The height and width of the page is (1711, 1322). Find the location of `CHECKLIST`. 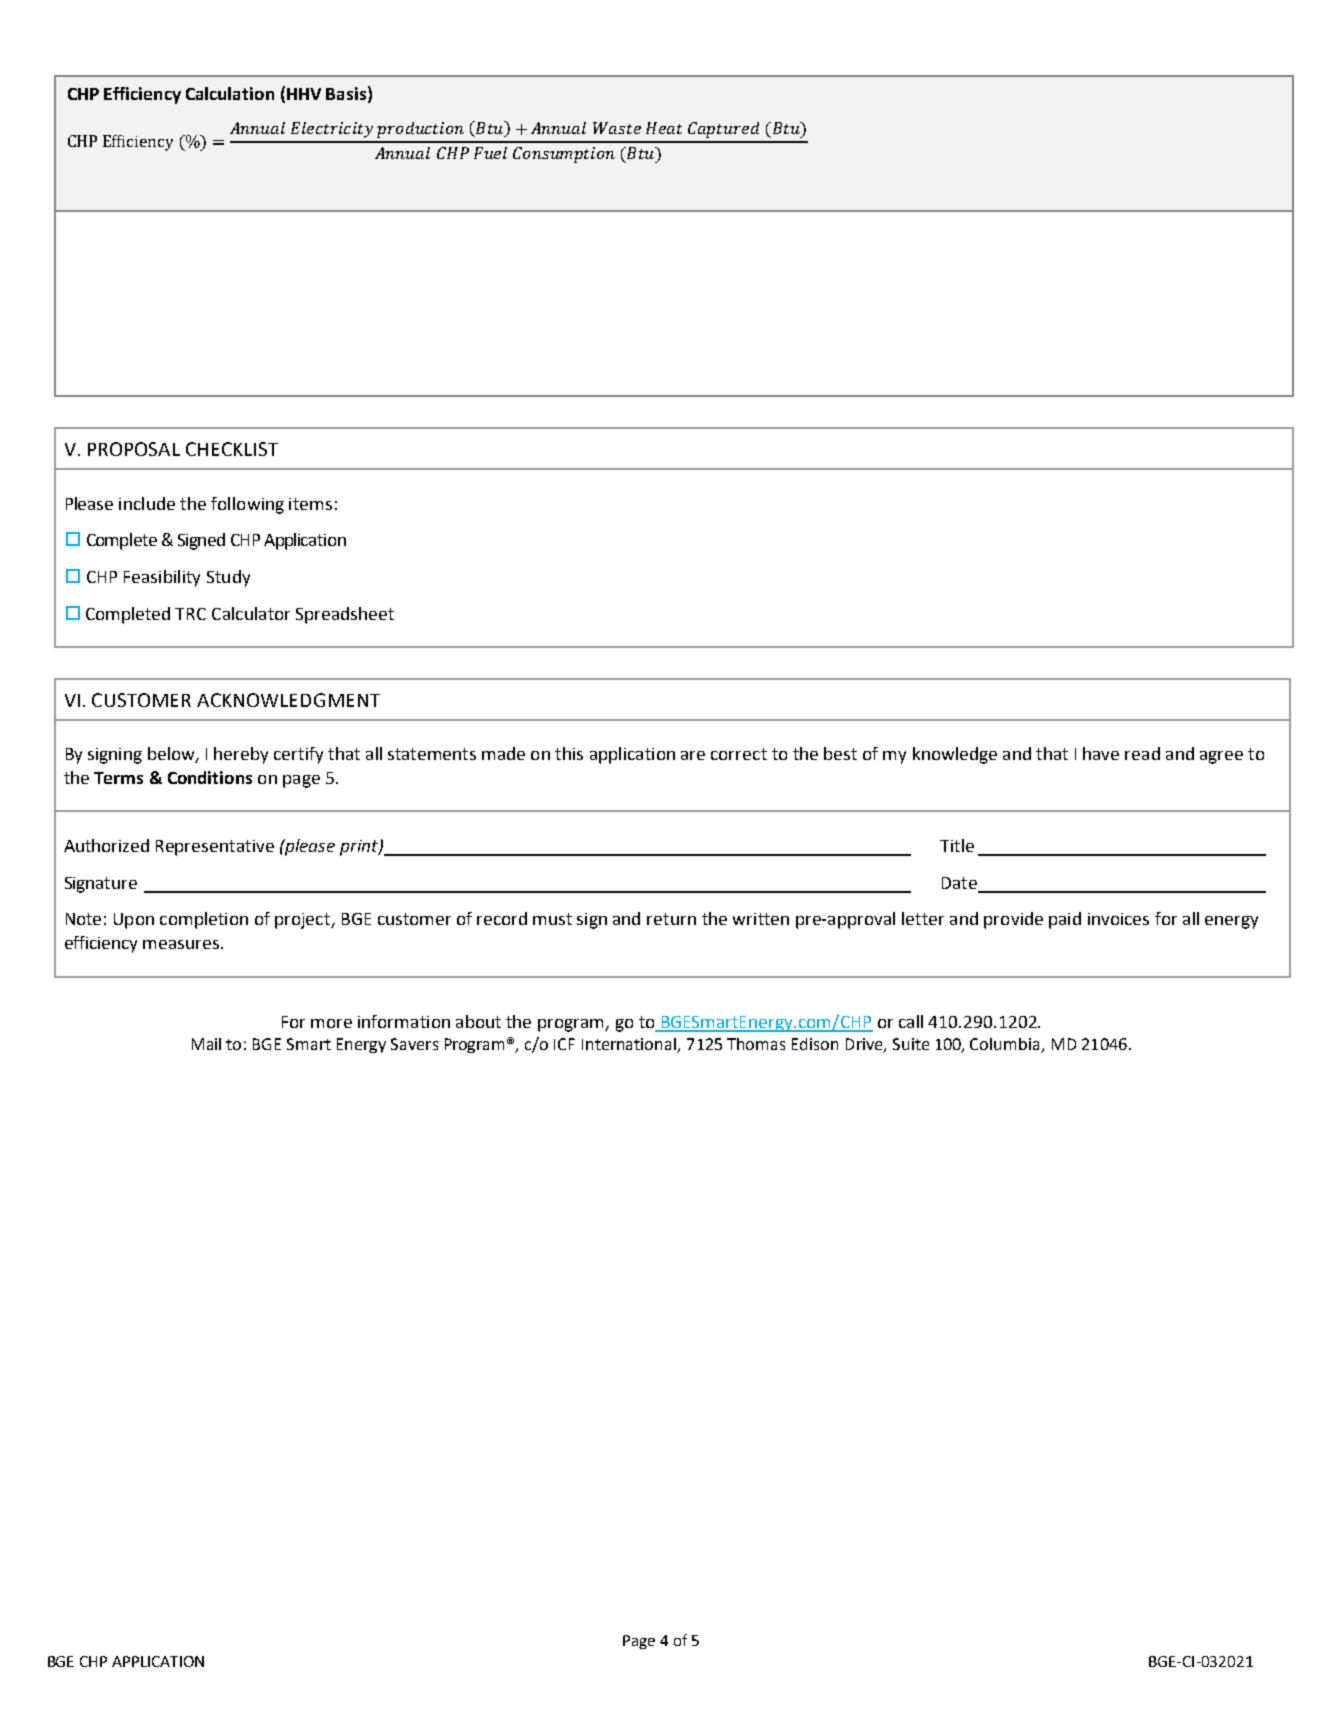

CHECKLIST is located at coordinates (232, 449).
